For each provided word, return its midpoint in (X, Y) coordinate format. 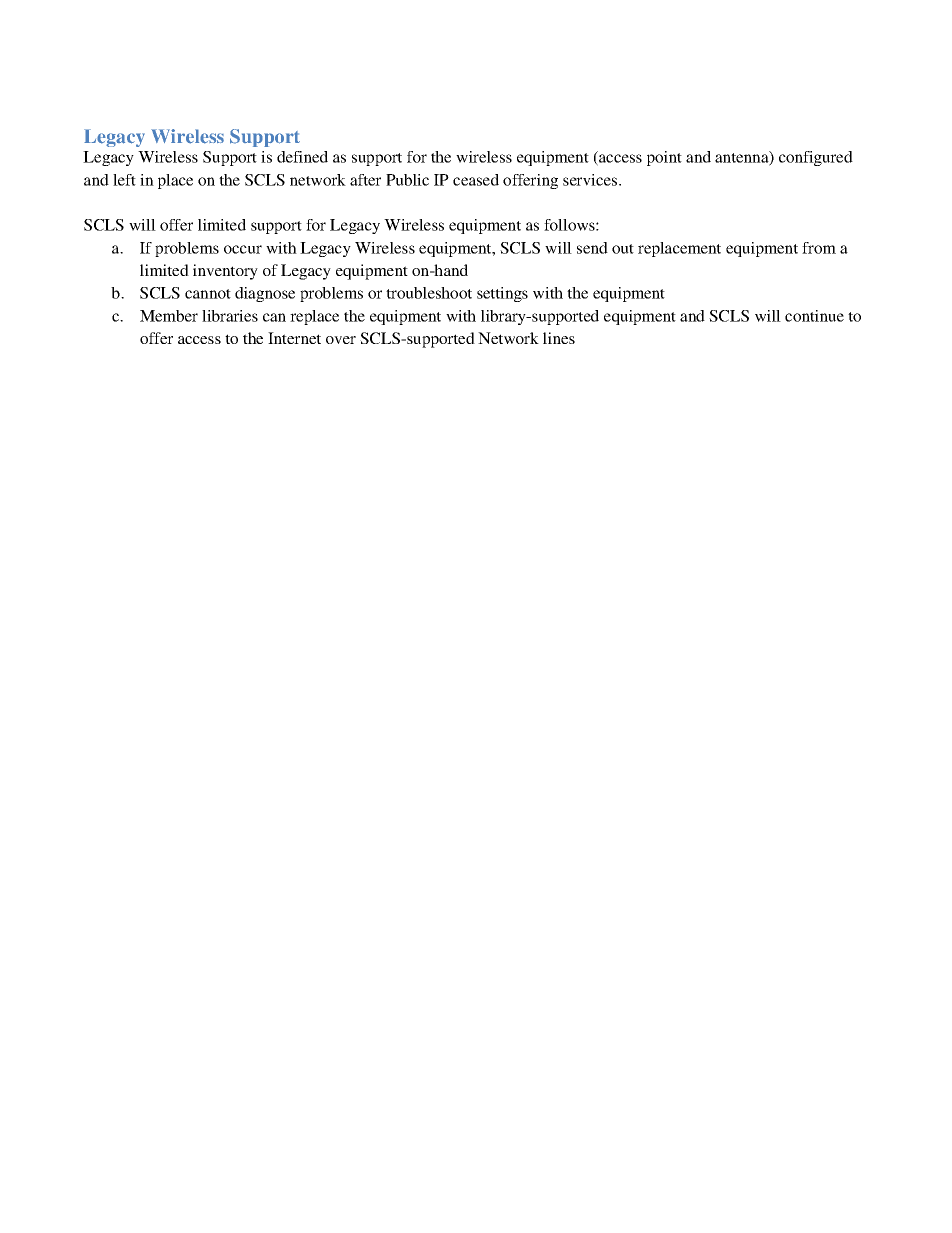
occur (243, 249)
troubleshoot (429, 293)
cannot (208, 294)
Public (407, 180)
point (664, 158)
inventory (225, 272)
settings (502, 294)
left (124, 180)
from (819, 248)
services (591, 180)
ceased (476, 180)
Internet (294, 338)
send (592, 248)
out (623, 249)
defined (302, 157)
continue (814, 316)
